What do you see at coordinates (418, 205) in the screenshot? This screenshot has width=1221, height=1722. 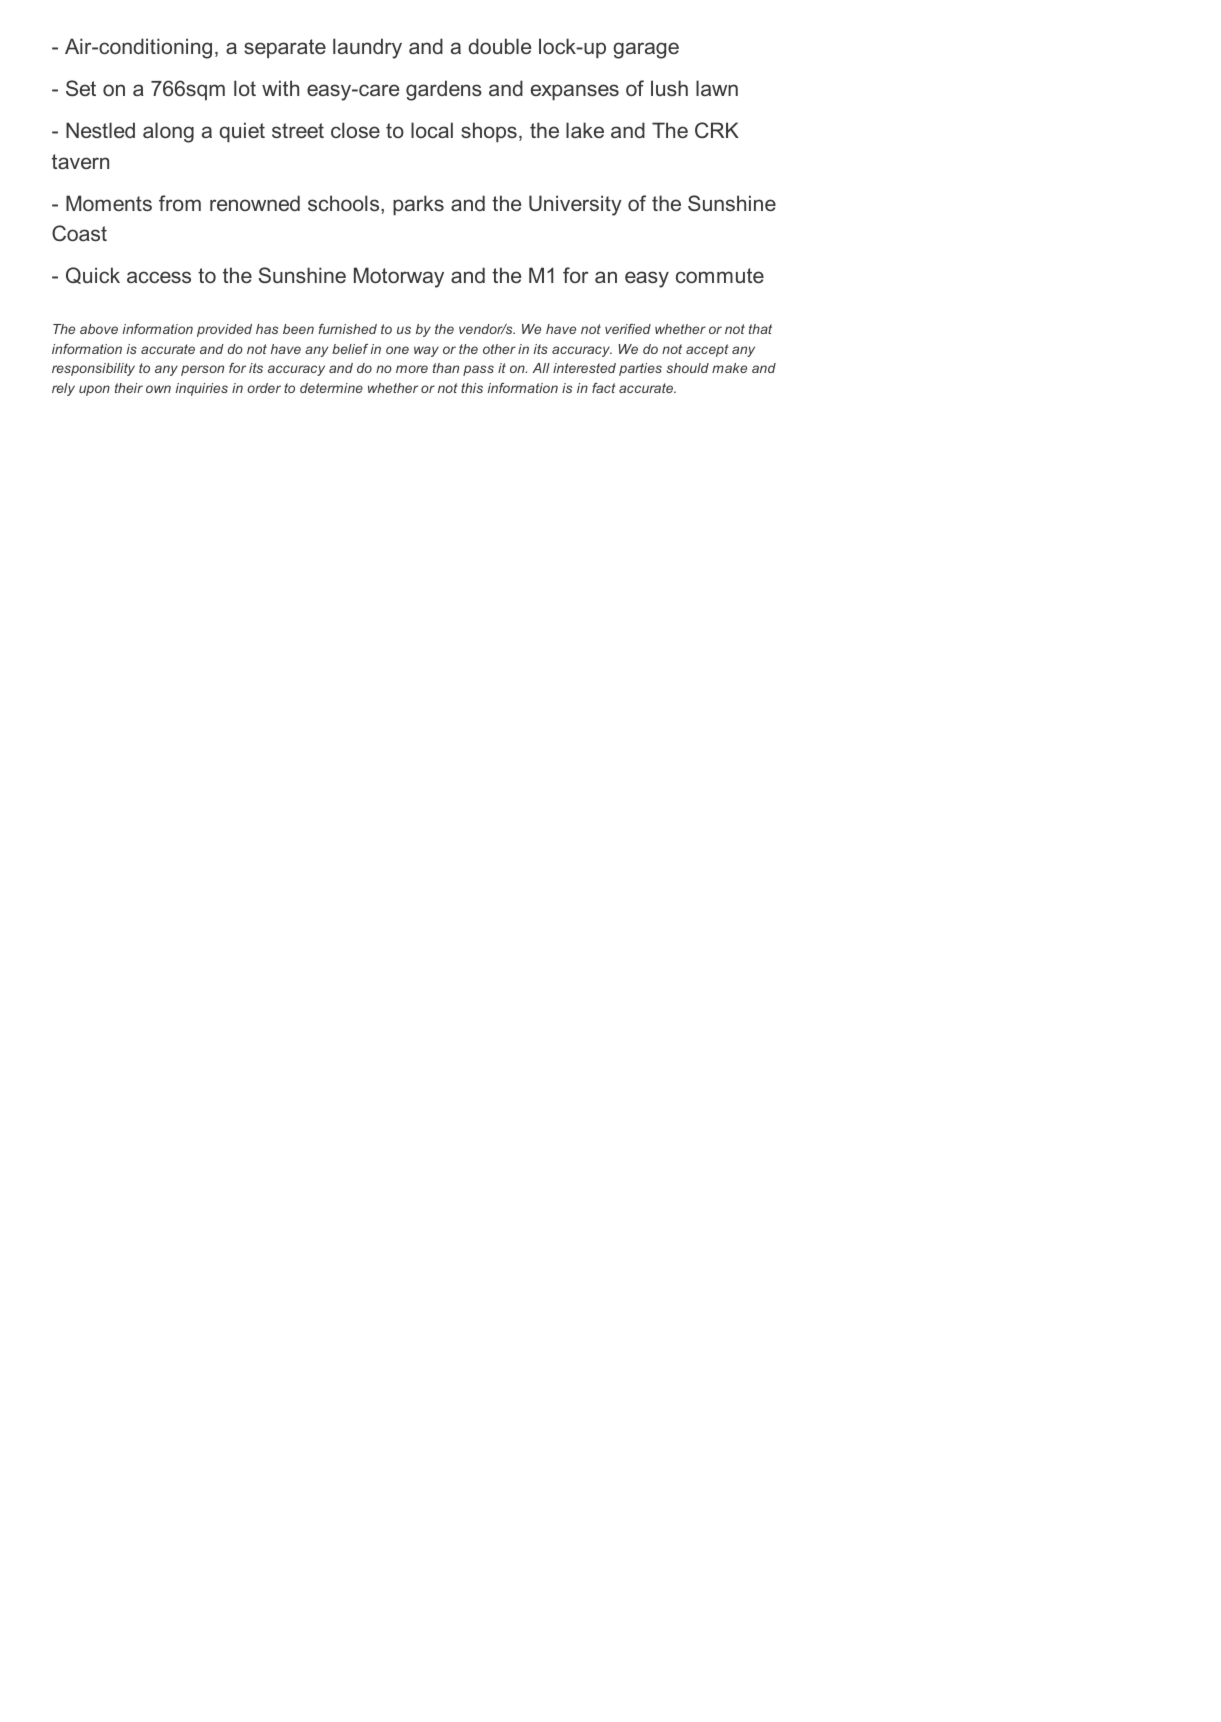 I see `parks` at bounding box center [418, 205].
